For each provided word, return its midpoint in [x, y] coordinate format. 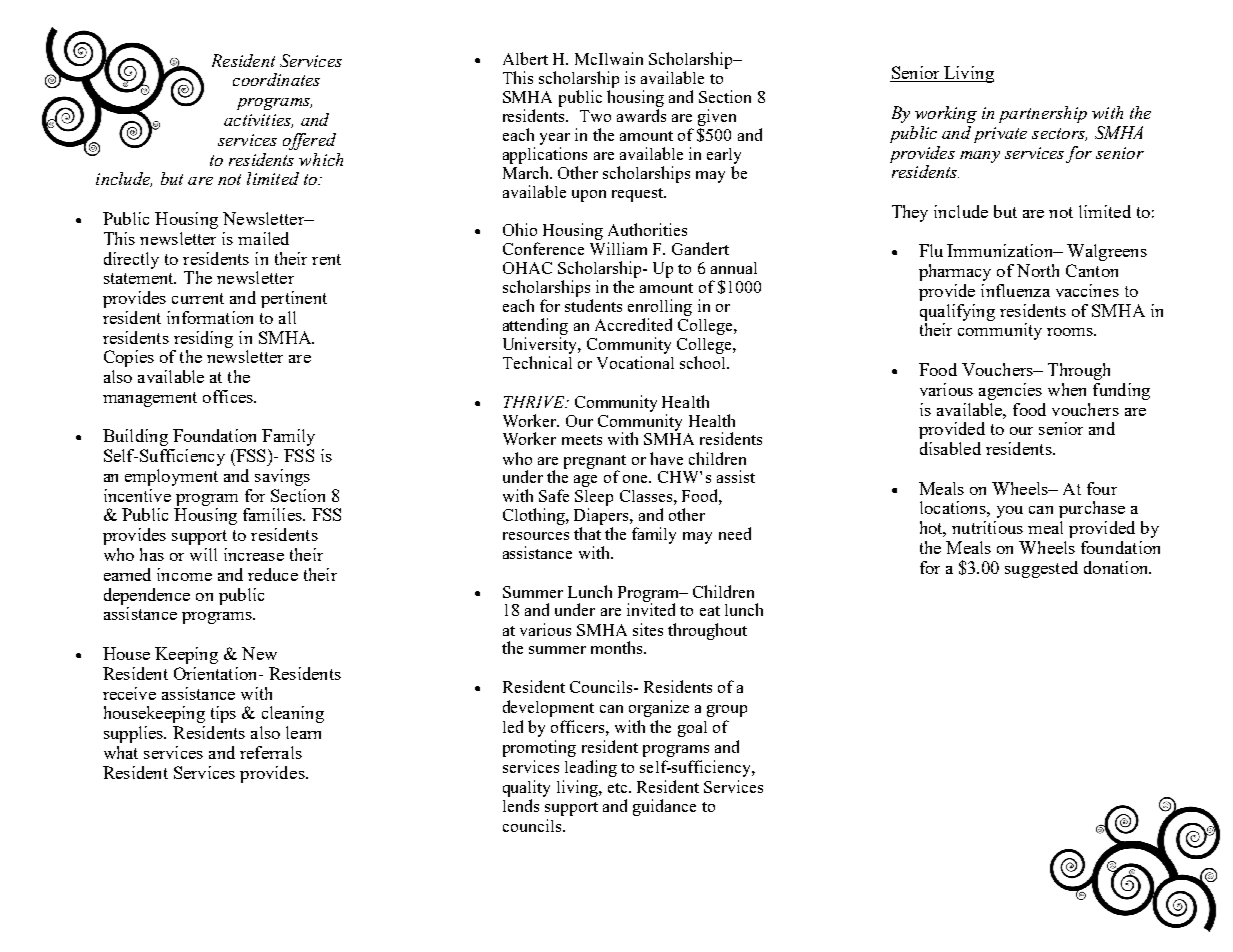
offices [229, 396]
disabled [950, 448]
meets [582, 440]
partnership [1043, 114]
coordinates [276, 79]
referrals [271, 752]
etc [617, 788]
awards [641, 115]
